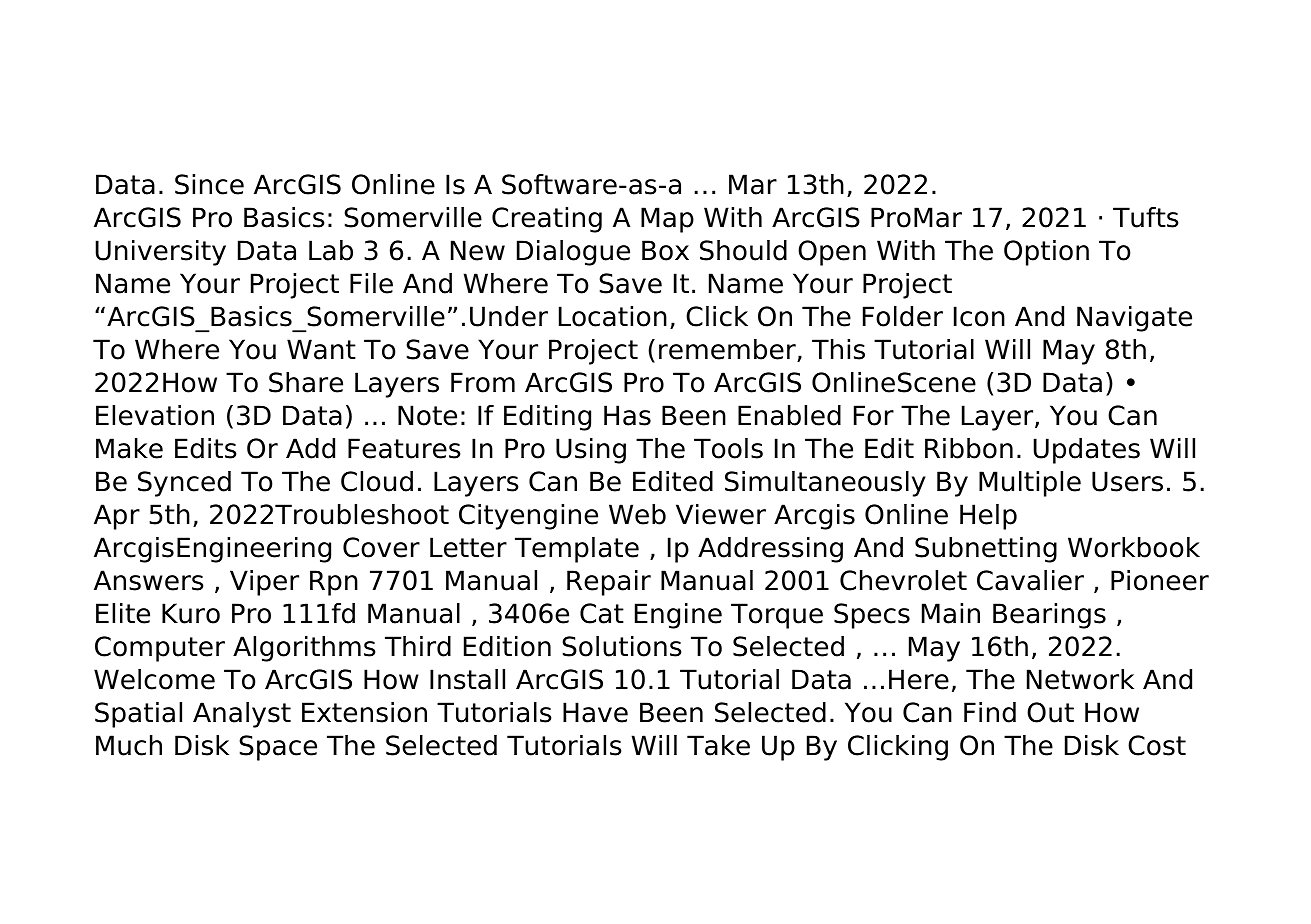  I want to click on Subnetting, so click(986, 550).
